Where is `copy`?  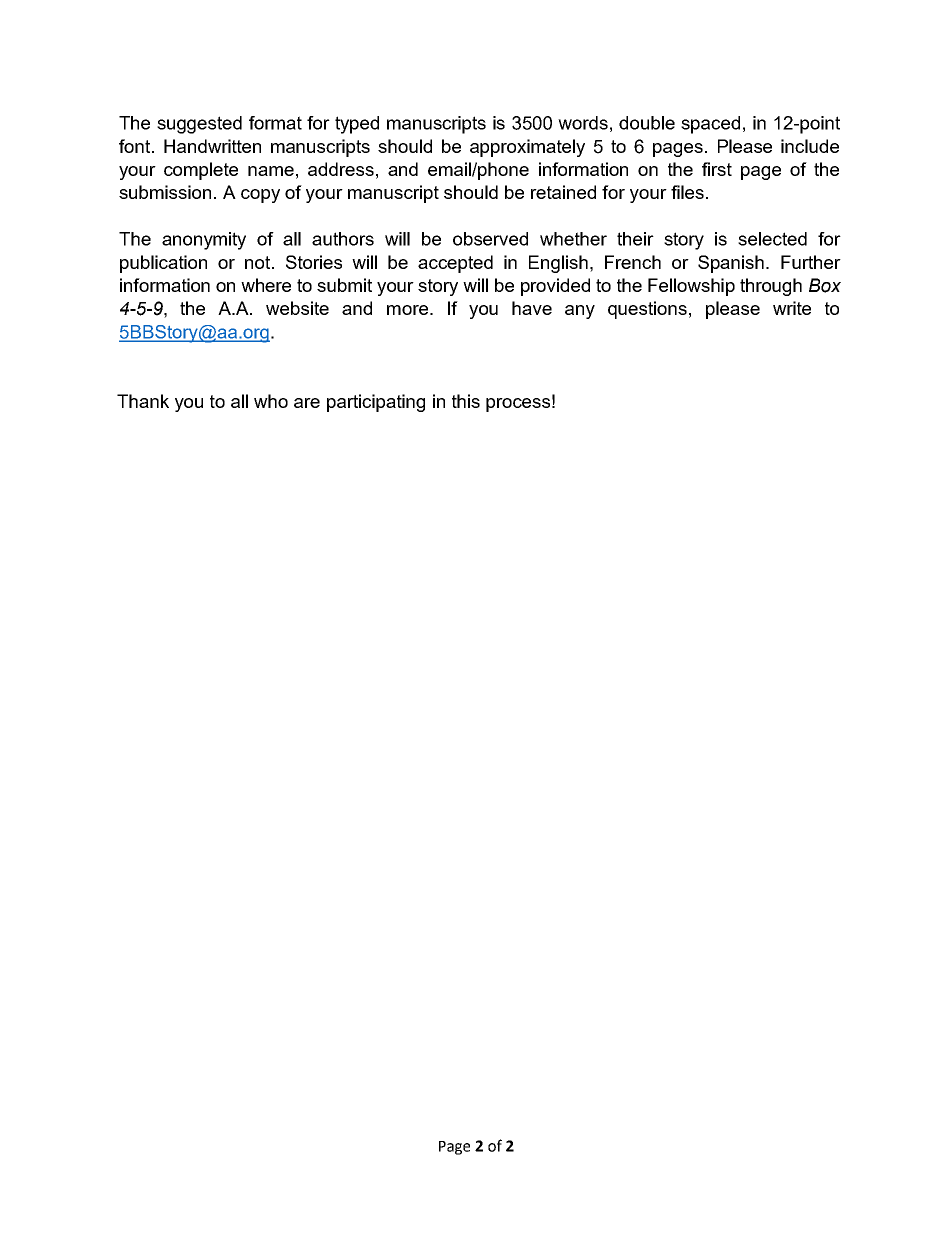
copy is located at coordinates (260, 196).
